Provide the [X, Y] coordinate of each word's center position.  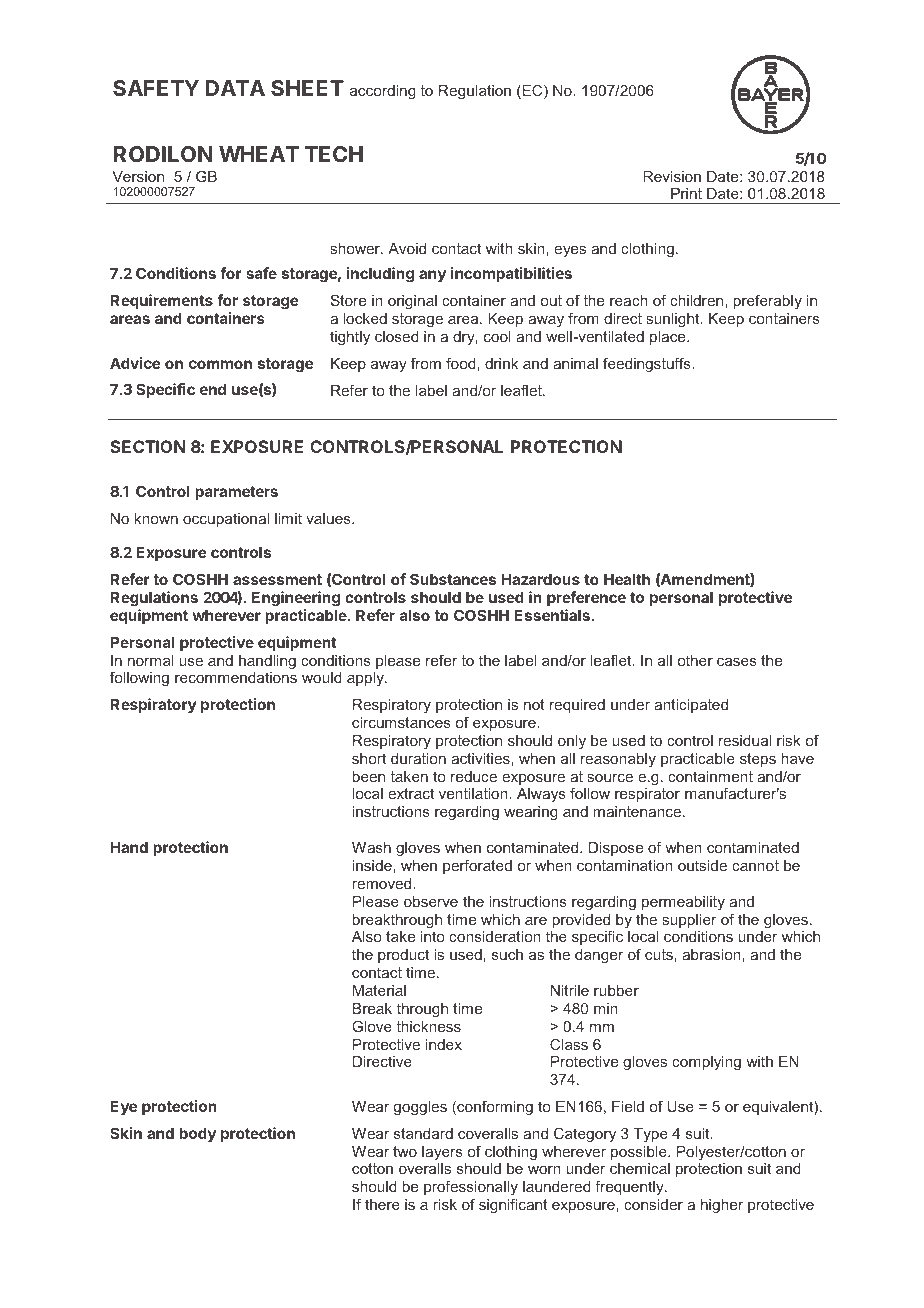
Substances [453, 579]
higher [722, 1206]
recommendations [236, 677]
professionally [471, 1190]
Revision [672, 176]
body [197, 1134]
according [383, 92]
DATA [235, 88]
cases [737, 662]
